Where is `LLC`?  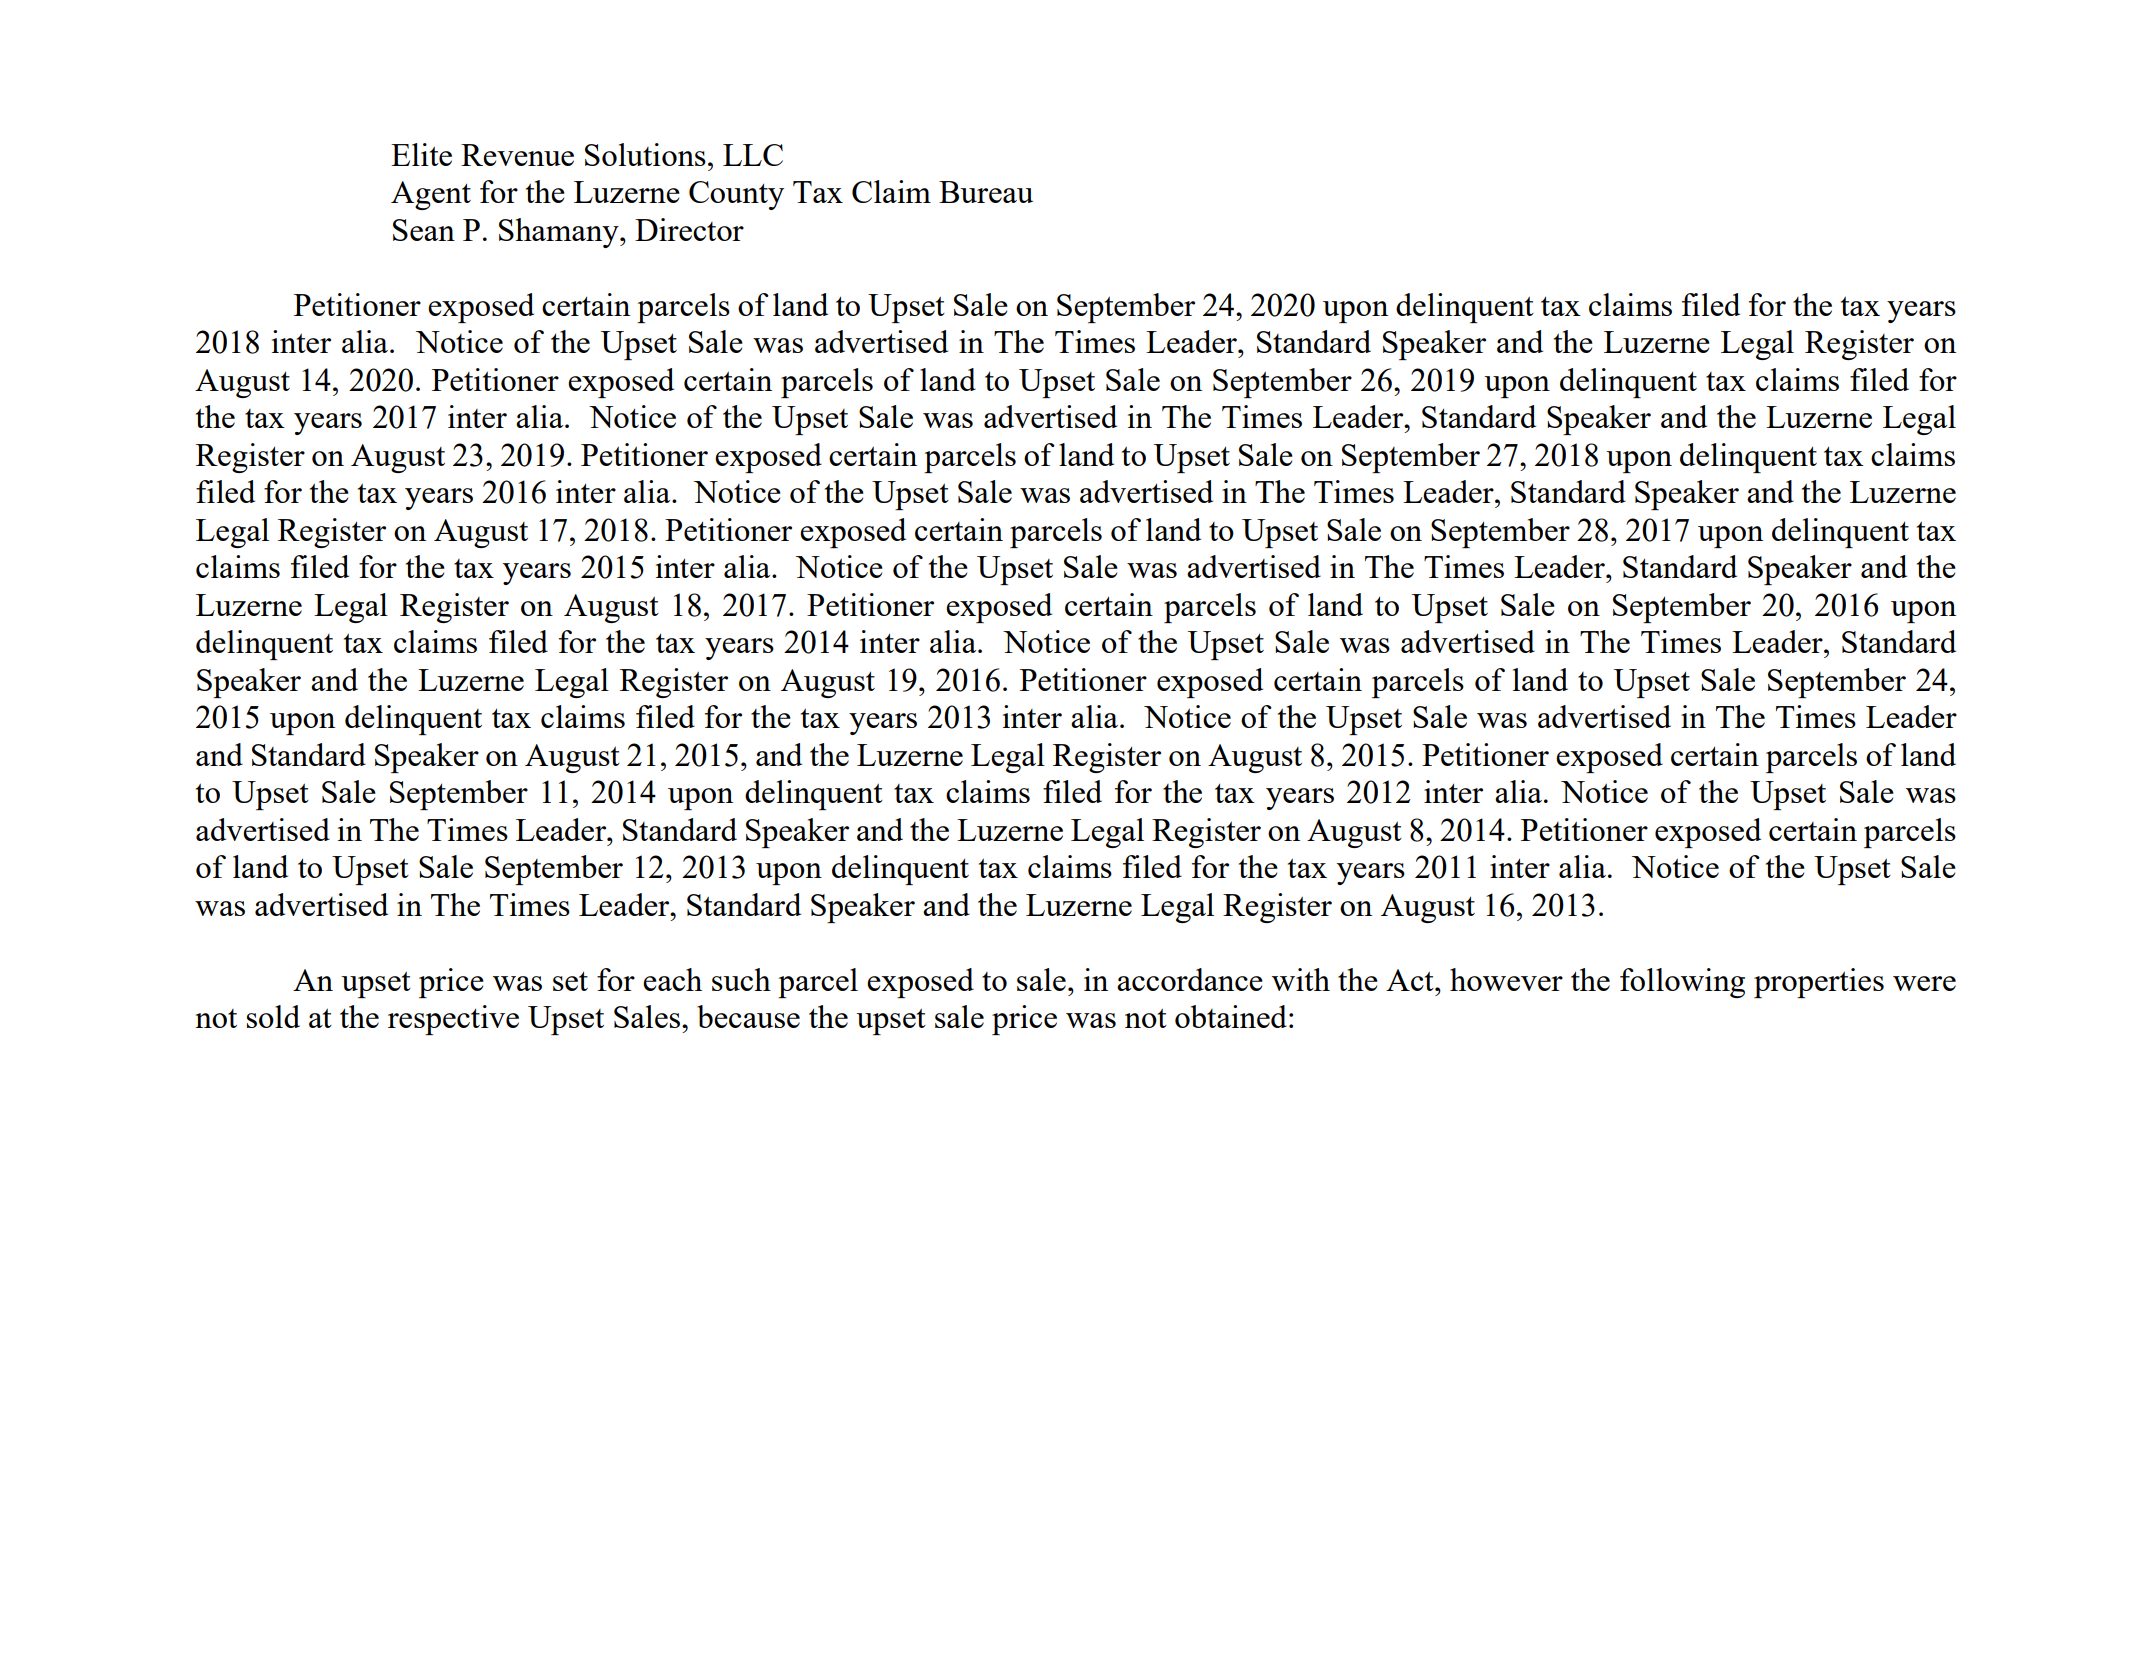 LLC is located at coordinates (753, 155).
